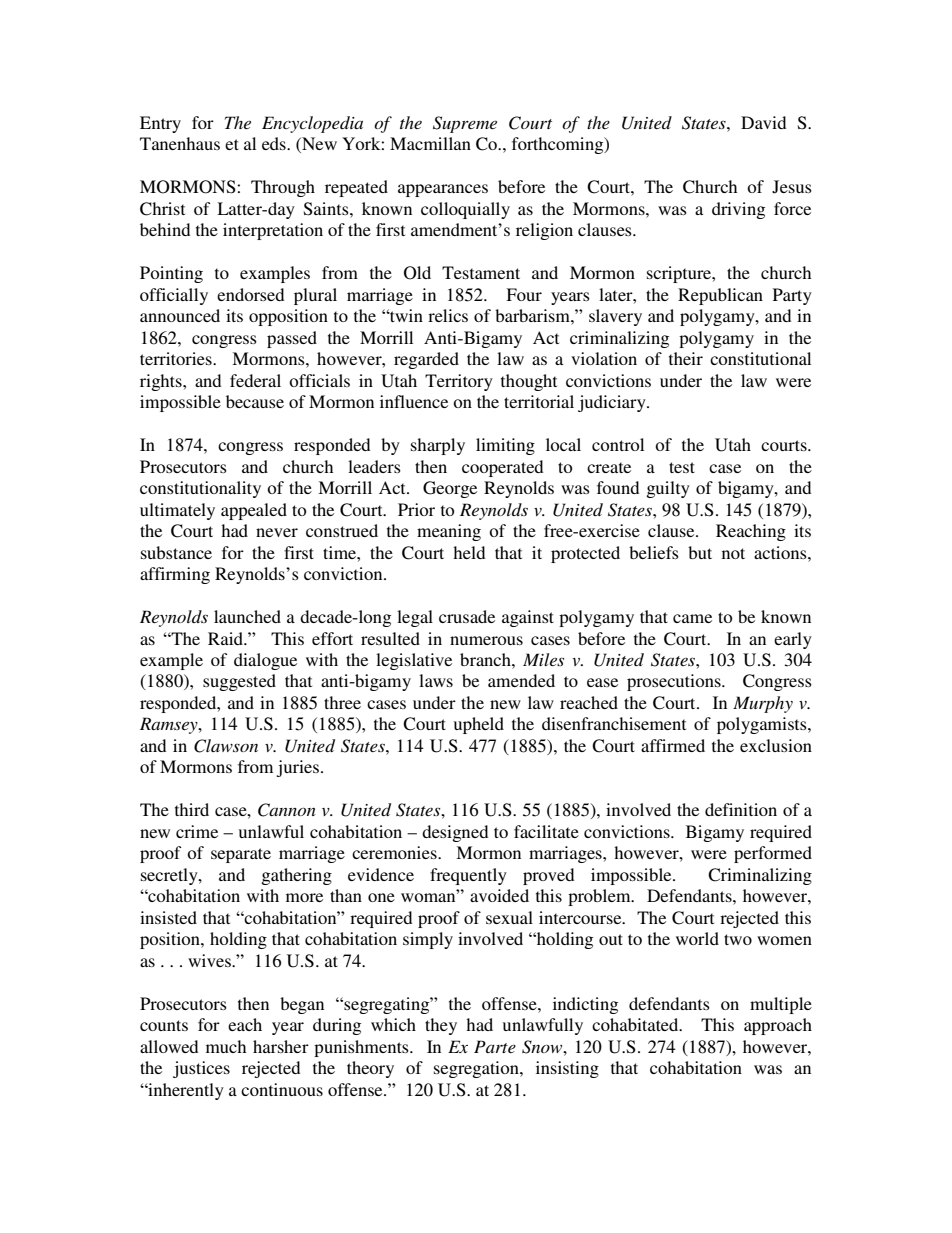 This page has width=952, height=1233. Describe the element at coordinates (778, 1026) in the page. I see `approach` at that location.
